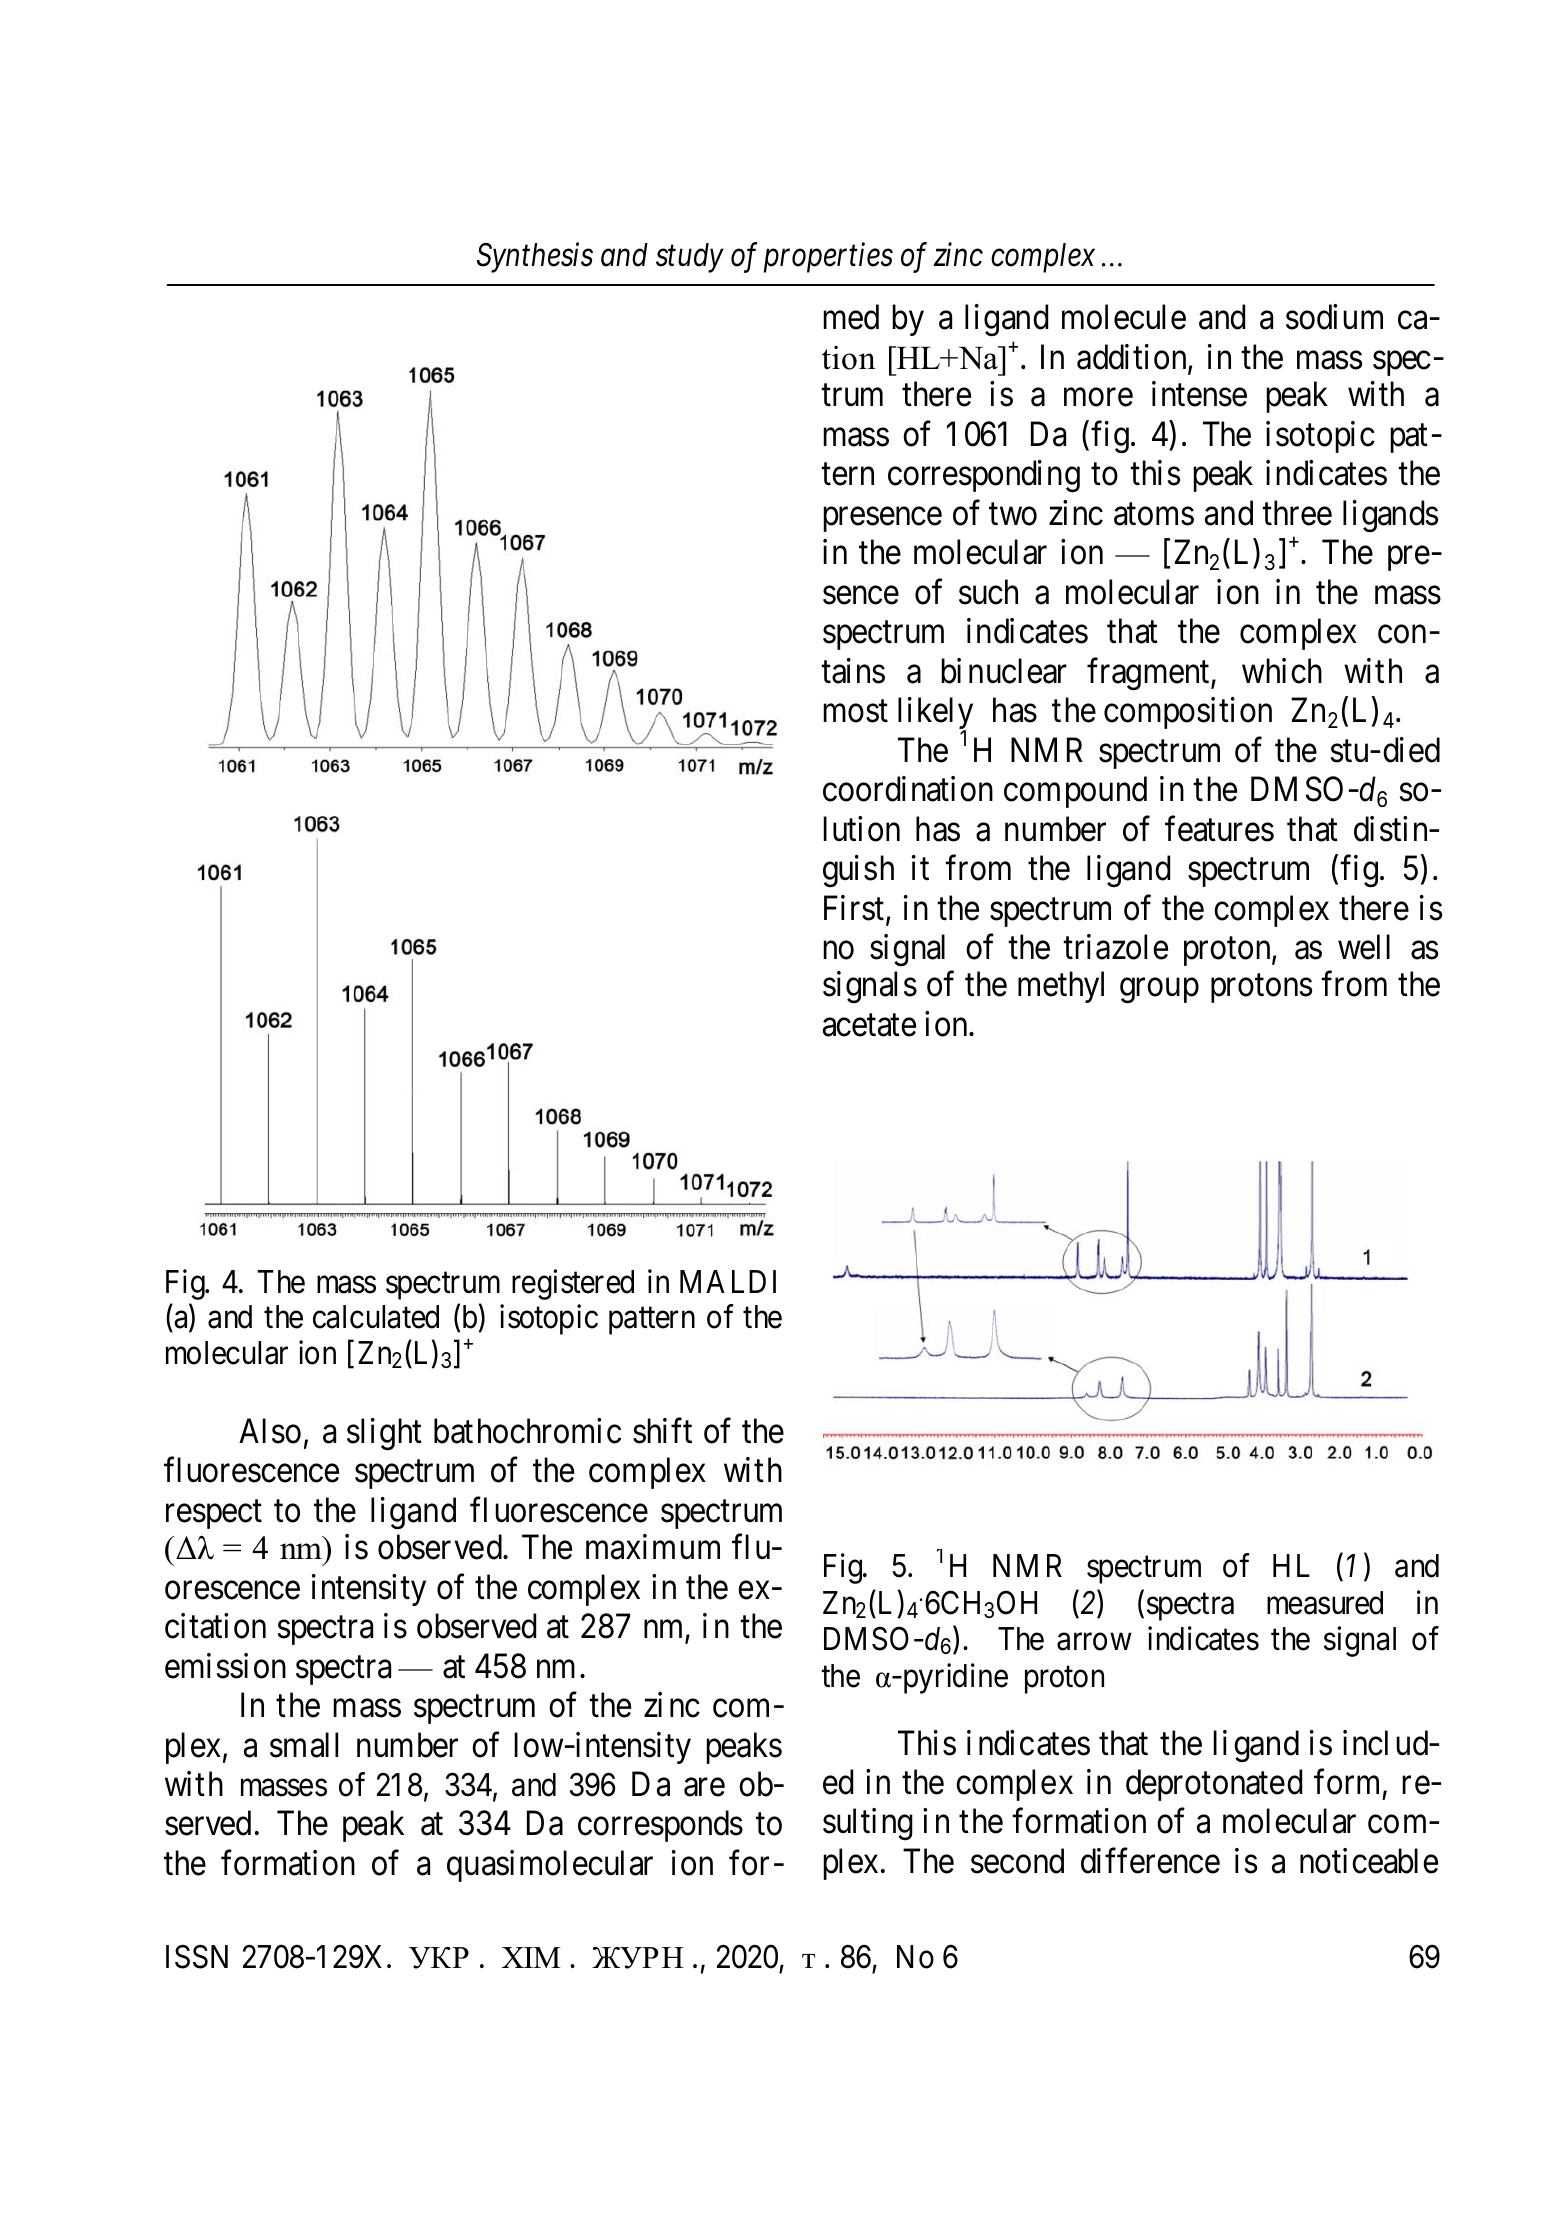  I want to click on group, so click(1159, 991).
